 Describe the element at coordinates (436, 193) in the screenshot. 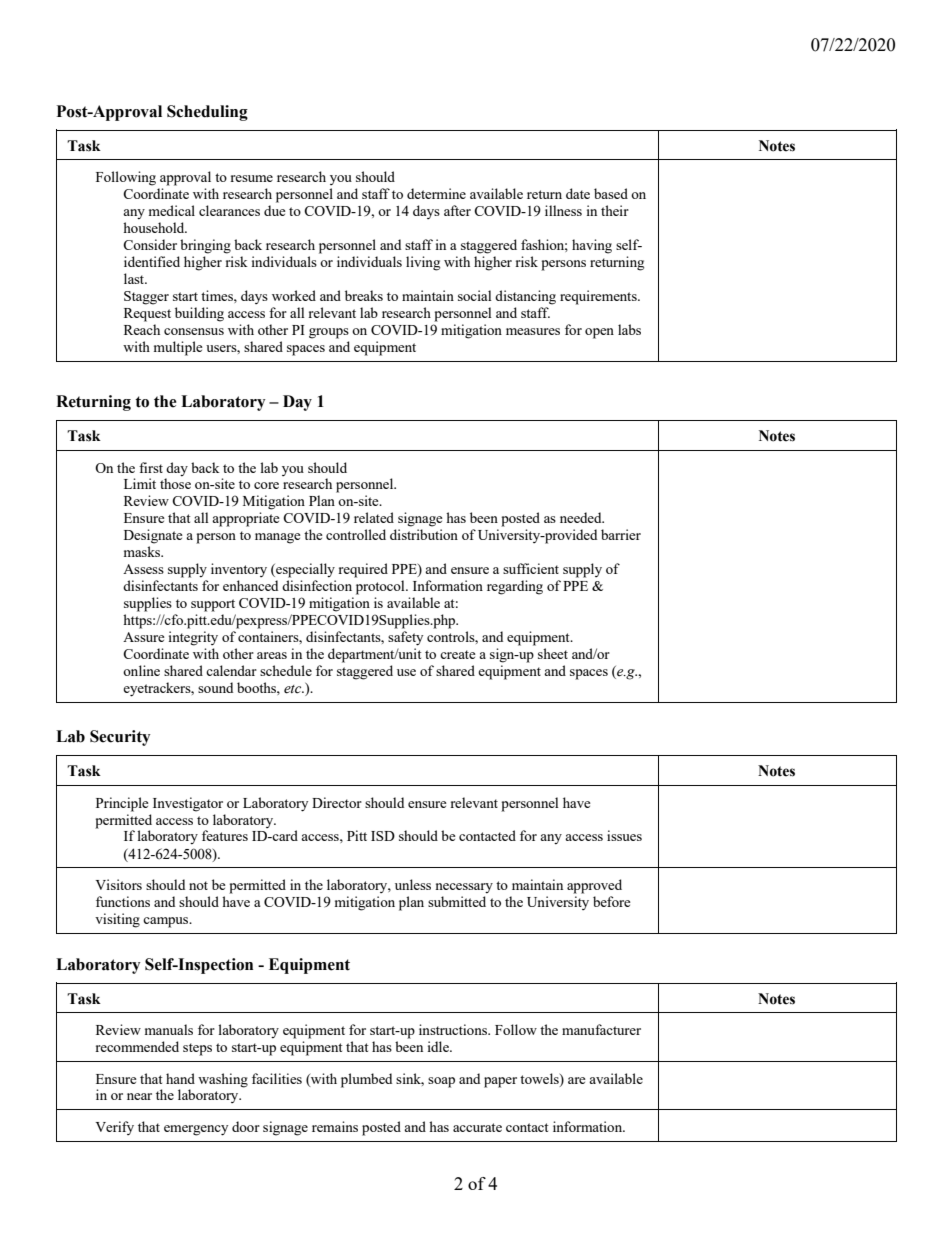

I see `determine` at that location.
